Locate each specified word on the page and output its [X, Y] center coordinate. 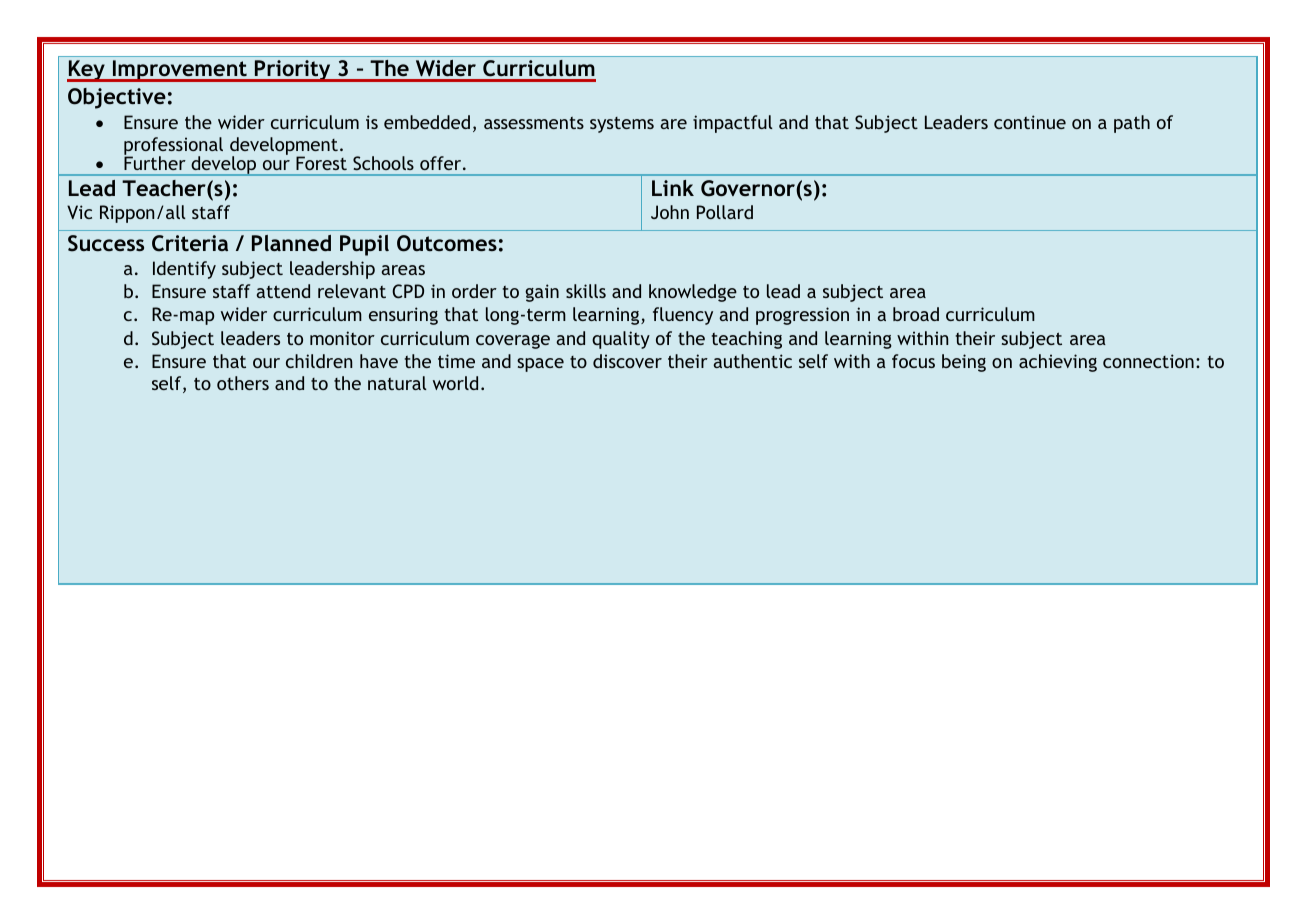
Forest [321, 163]
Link [673, 188]
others [243, 383]
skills [586, 291]
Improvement [180, 71]
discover [627, 361]
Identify [184, 270]
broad [916, 314]
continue [1030, 122]
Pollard [725, 212]
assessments [534, 123]
